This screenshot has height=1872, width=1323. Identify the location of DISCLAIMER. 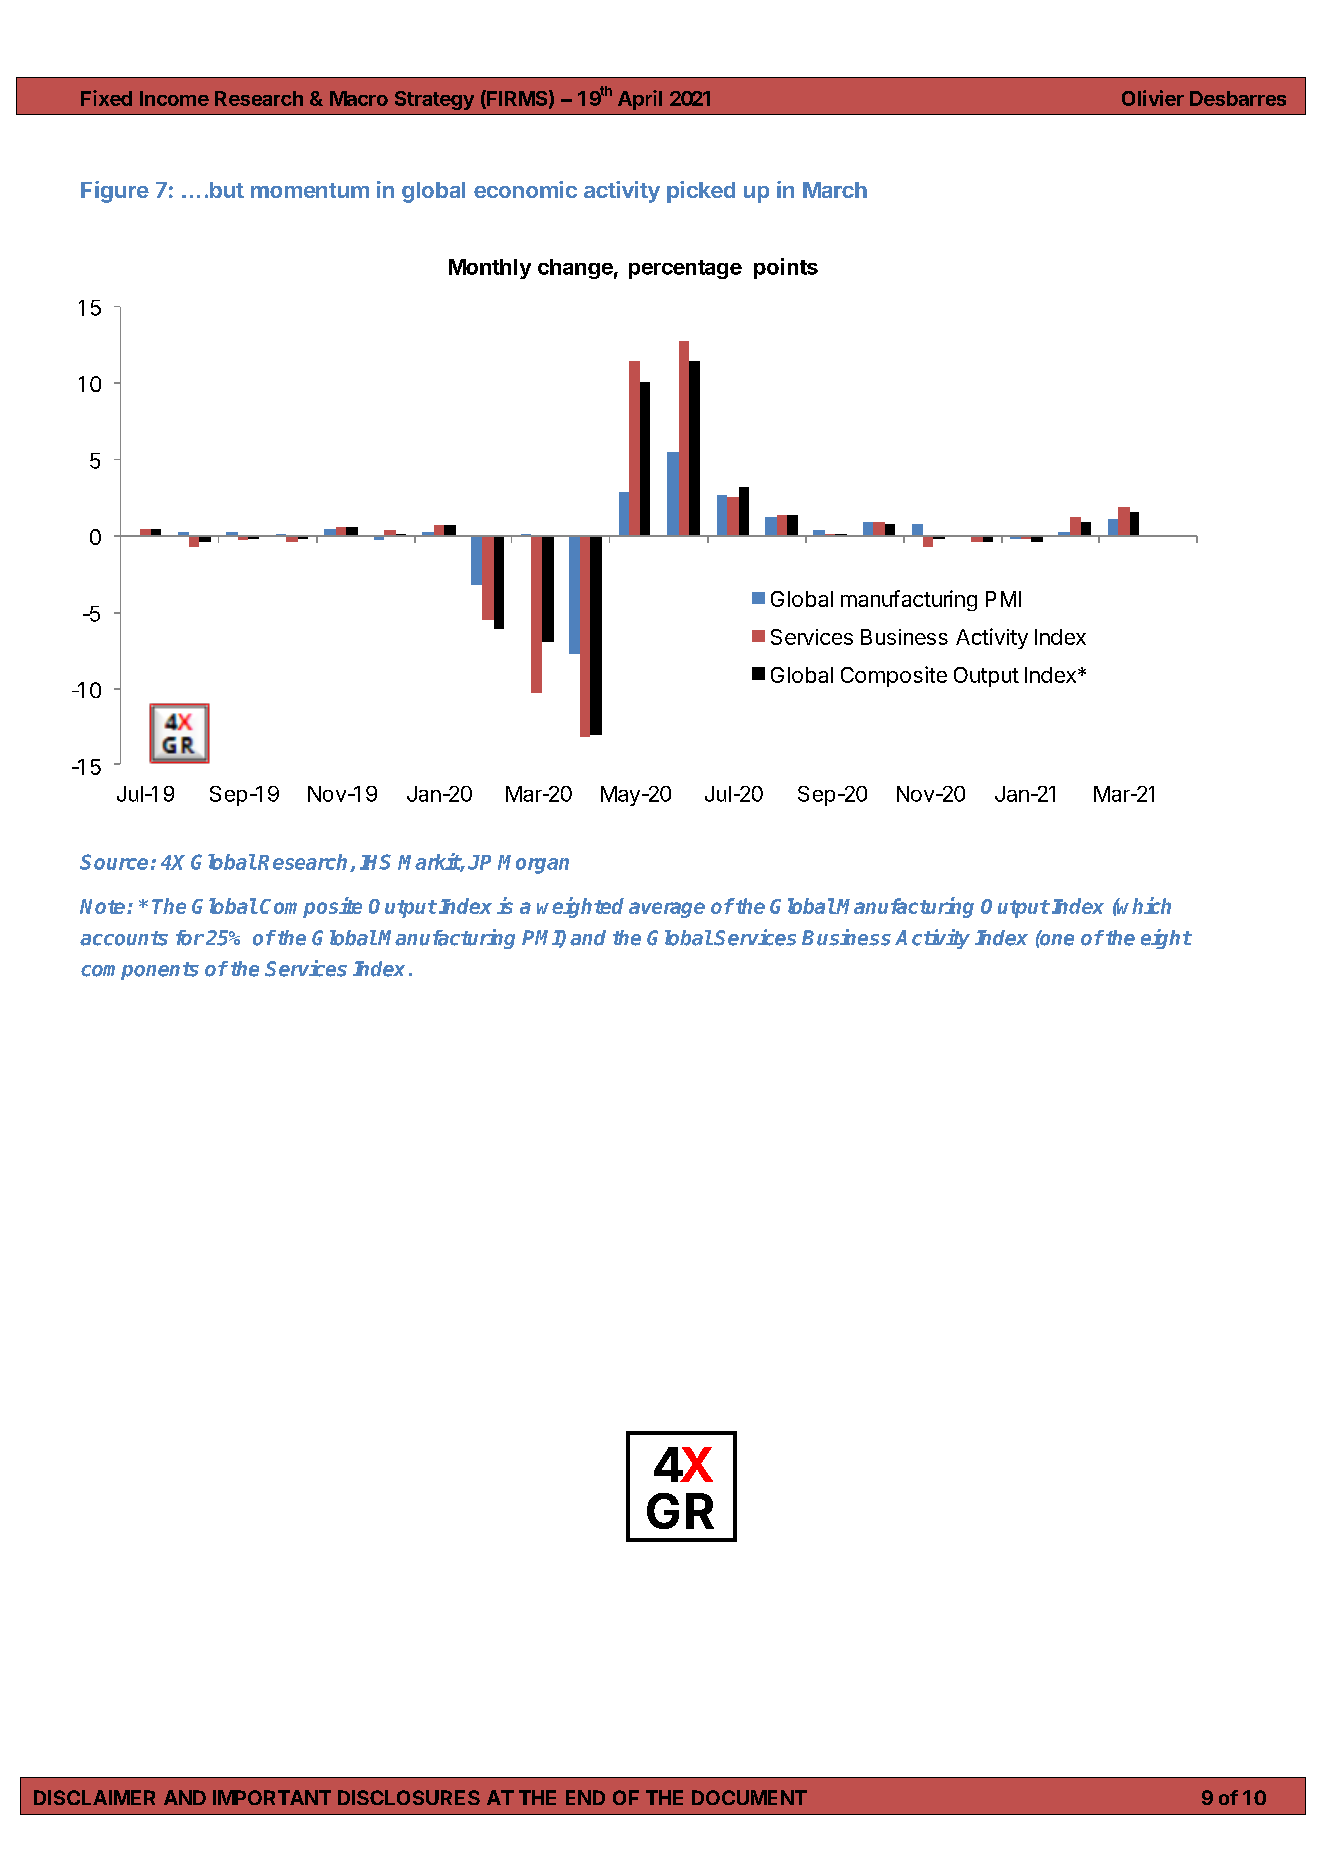
(94, 1797).
